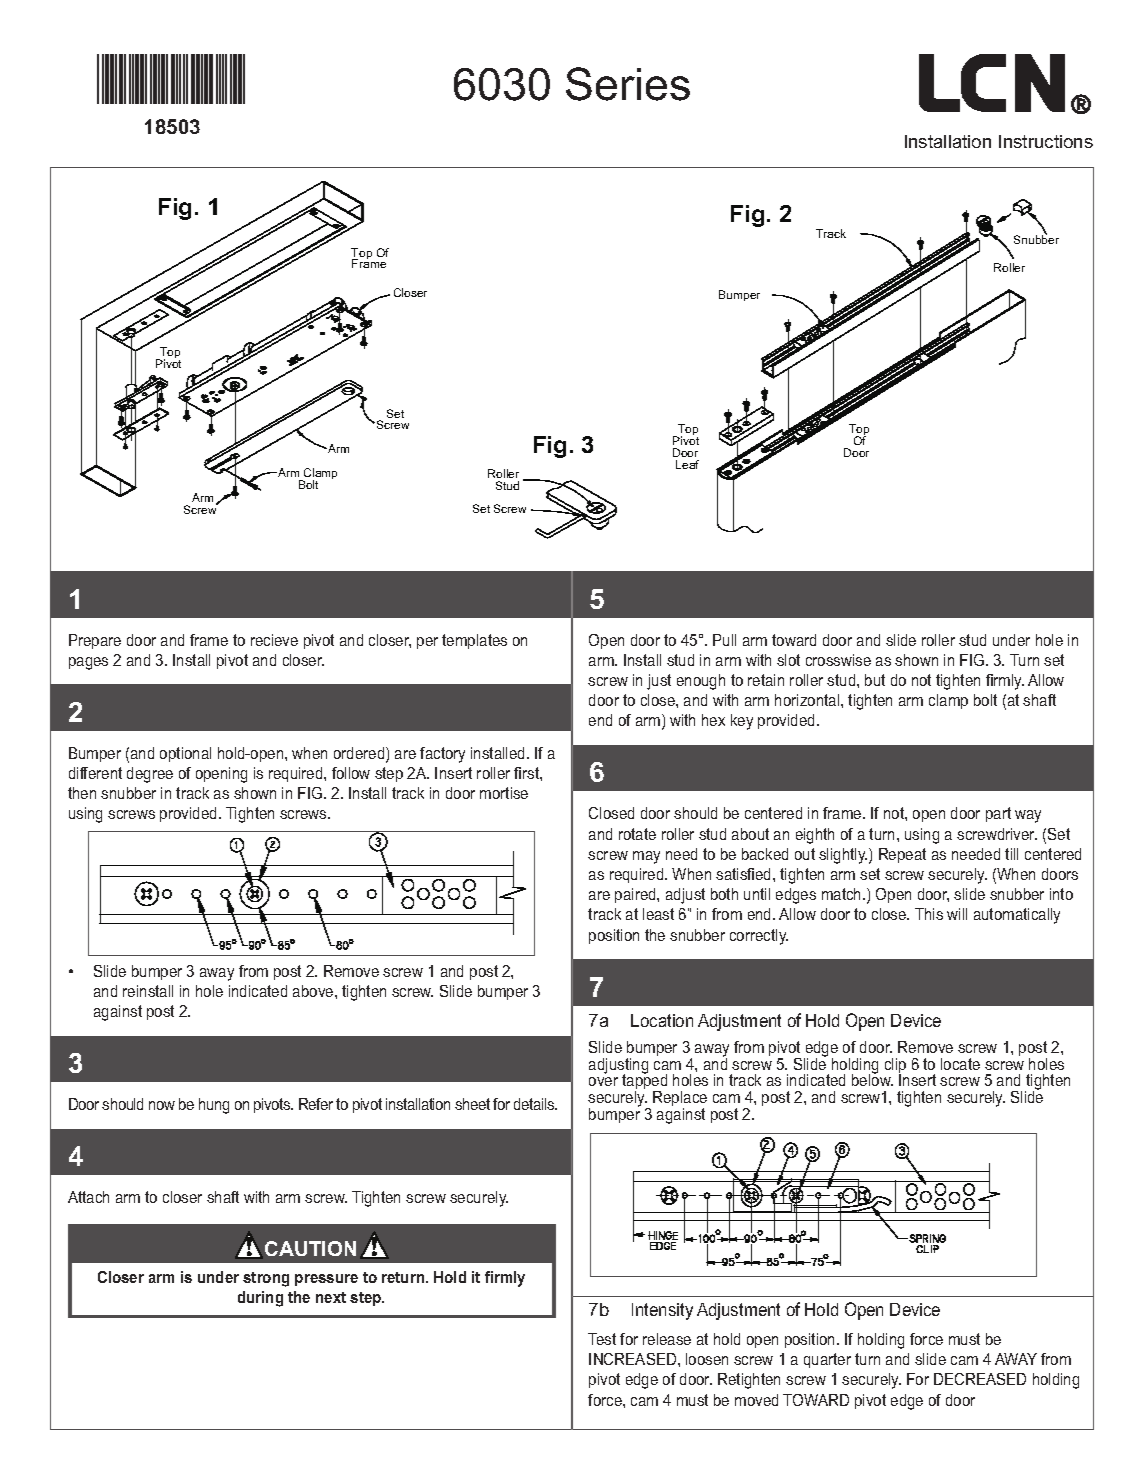  What do you see at coordinates (724, 640) in the document?
I see `Pull` at bounding box center [724, 640].
